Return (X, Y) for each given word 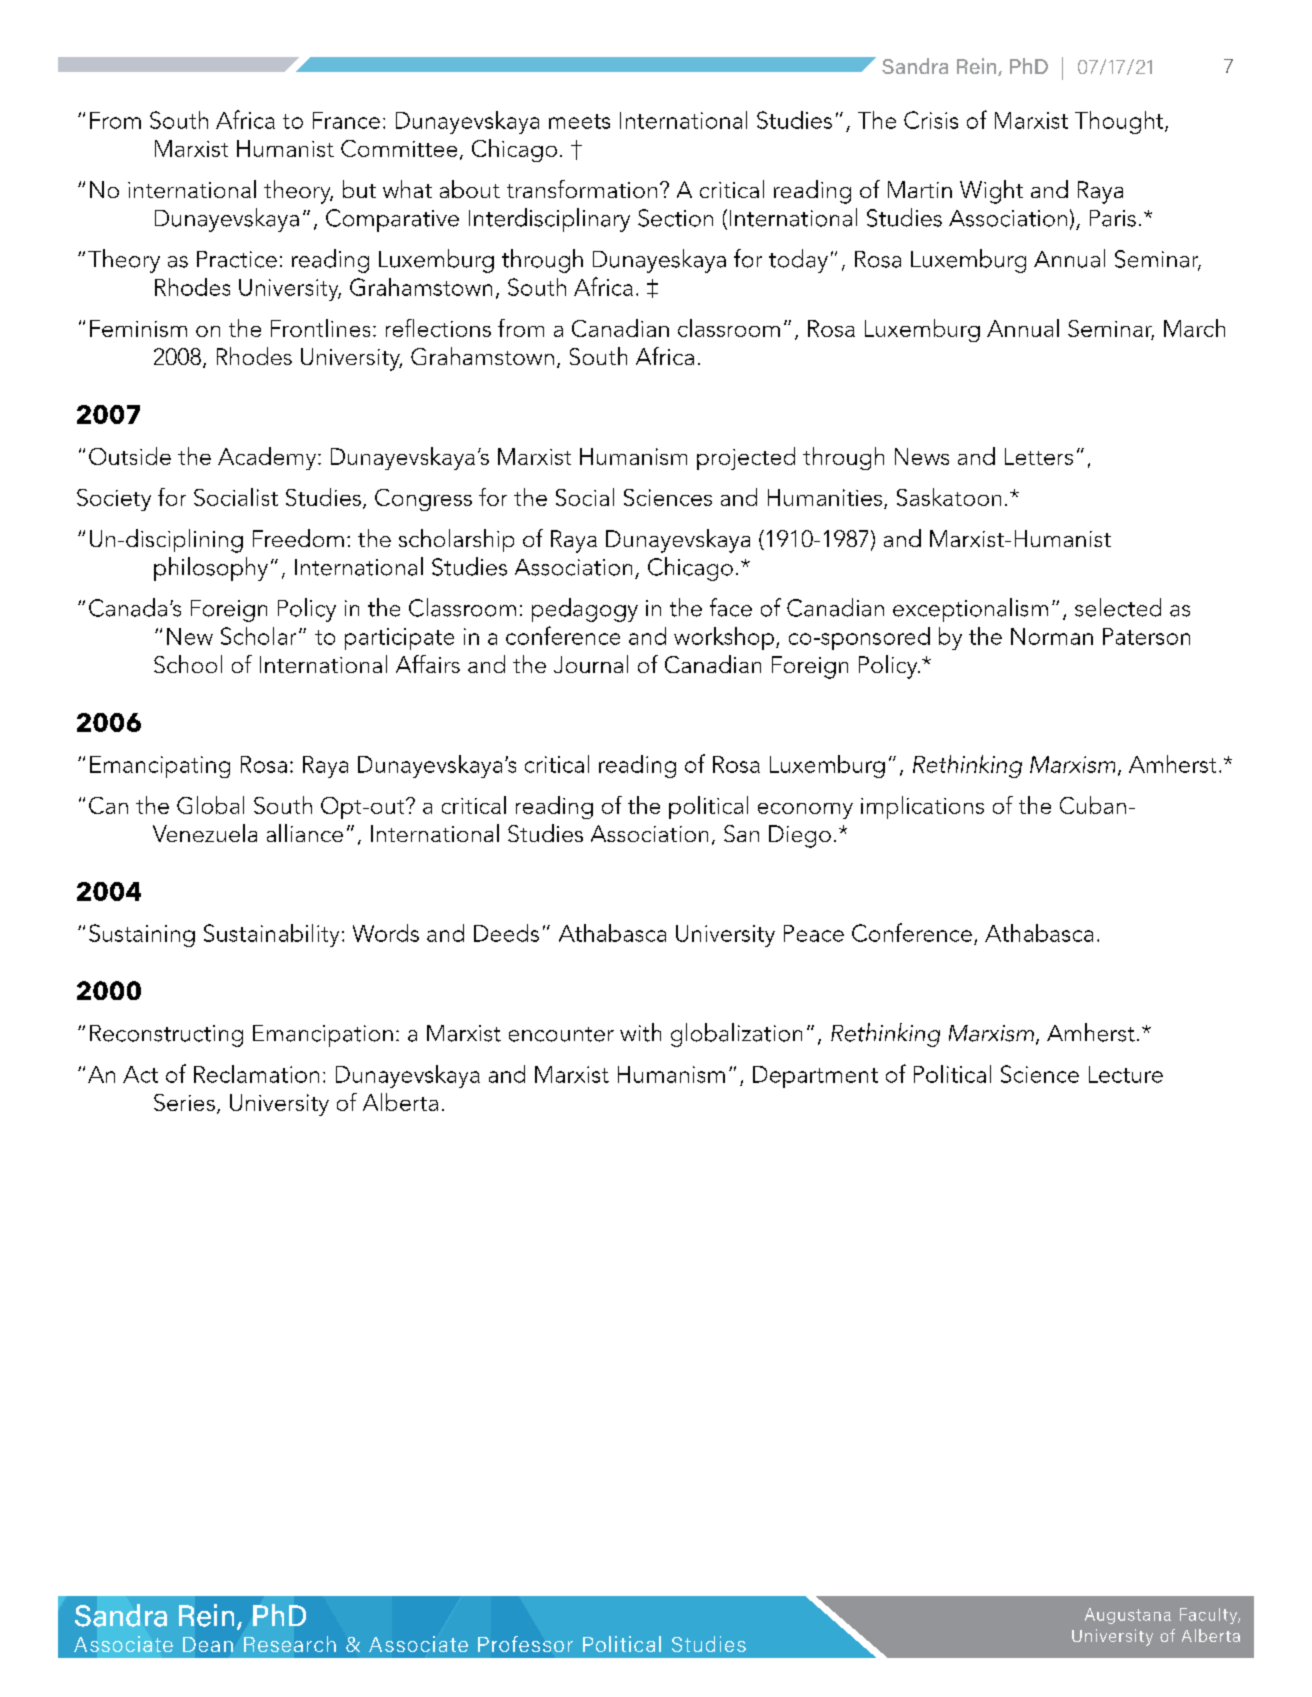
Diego (800, 836)
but (359, 189)
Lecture (1126, 1074)
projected (746, 458)
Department (815, 1077)
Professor (525, 1644)
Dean (208, 1644)
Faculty (1210, 1616)
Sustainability (271, 935)
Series (184, 1102)
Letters (1039, 456)
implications (922, 807)
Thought (1120, 122)
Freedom (298, 538)
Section (675, 218)
